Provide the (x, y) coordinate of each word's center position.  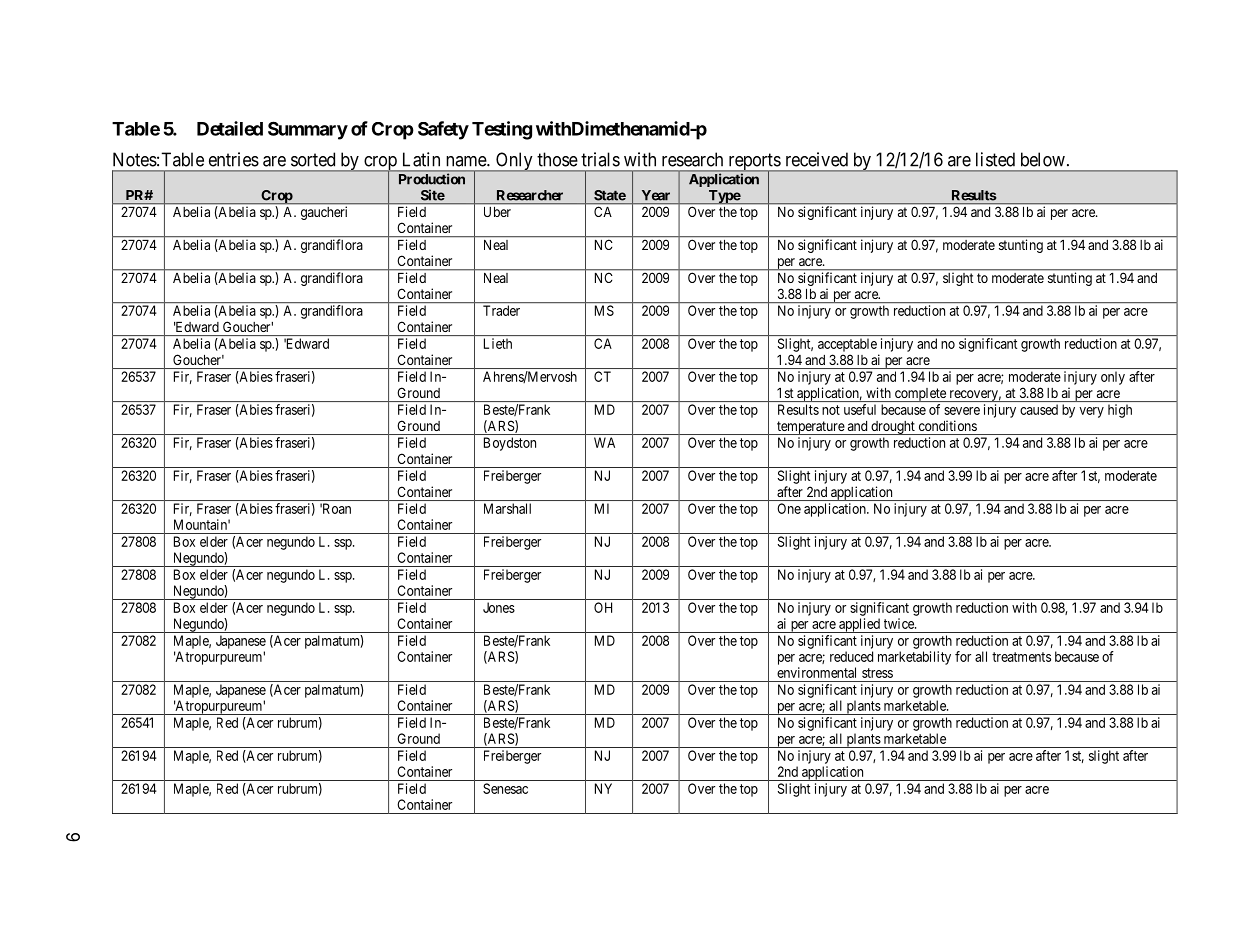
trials (600, 159)
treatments (1021, 657)
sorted (313, 159)
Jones (499, 607)
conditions (948, 425)
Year (656, 195)
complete (920, 395)
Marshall (507, 508)
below (1043, 159)
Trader (501, 310)
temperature (810, 428)
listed (995, 159)
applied (859, 625)
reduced (851, 656)
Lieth (498, 343)
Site (433, 195)
